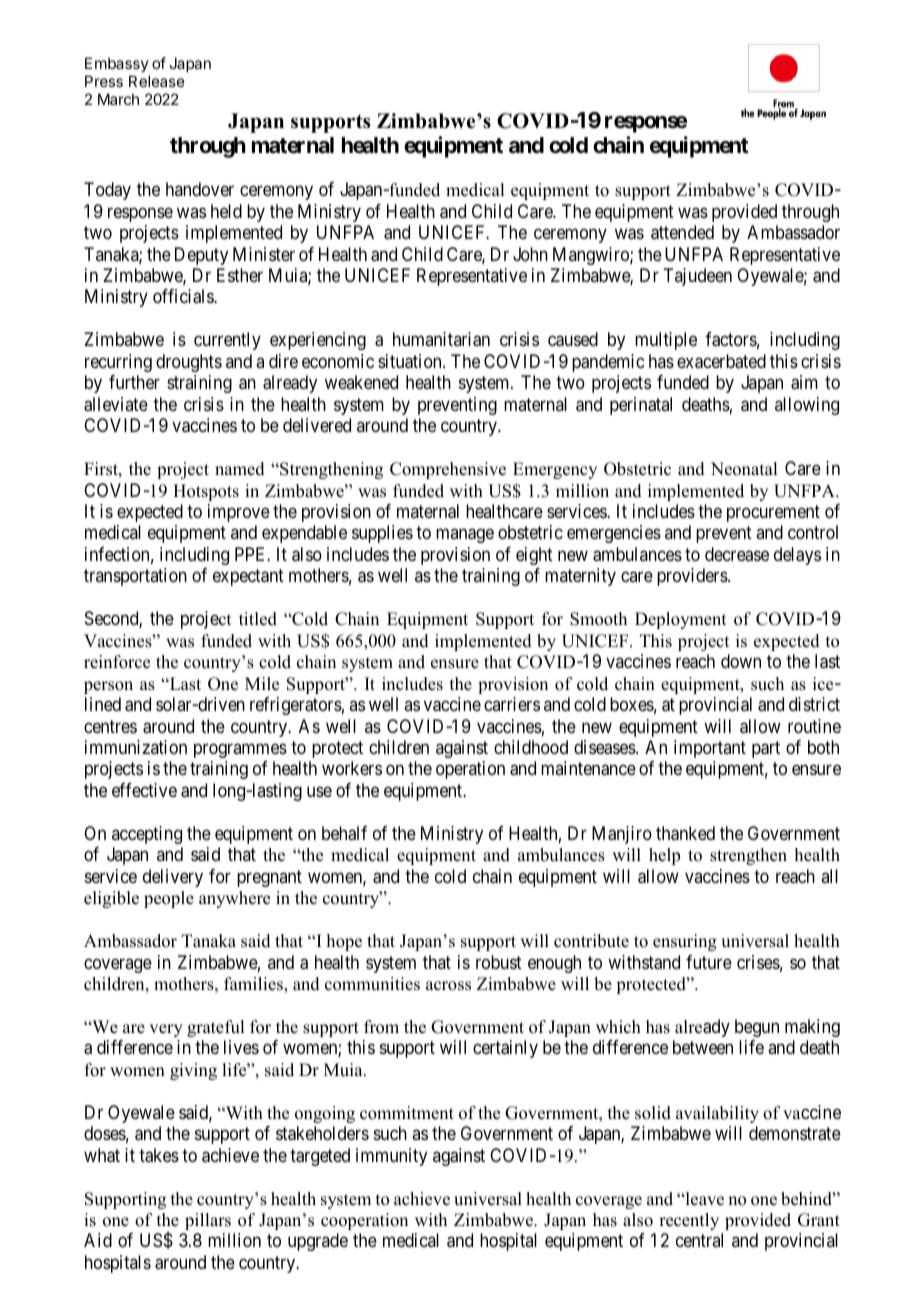 The image size is (924, 1309). Describe the element at coordinates (184, 296) in the document. I see `officials` at that location.
